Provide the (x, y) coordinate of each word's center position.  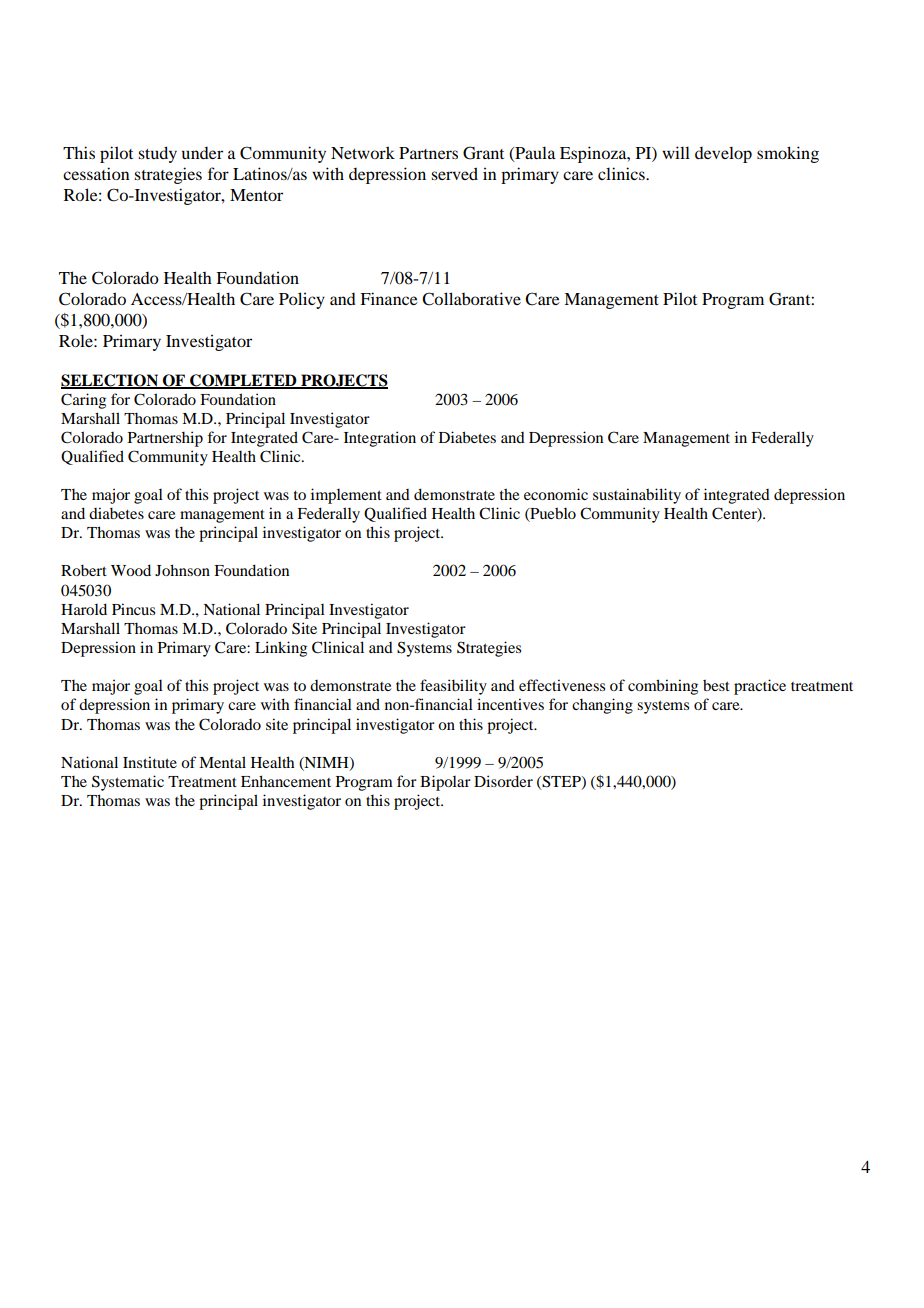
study (157, 154)
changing (602, 706)
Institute (150, 762)
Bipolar (445, 783)
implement (346, 496)
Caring (83, 401)
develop (723, 154)
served (454, 173)
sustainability (637, 496)
